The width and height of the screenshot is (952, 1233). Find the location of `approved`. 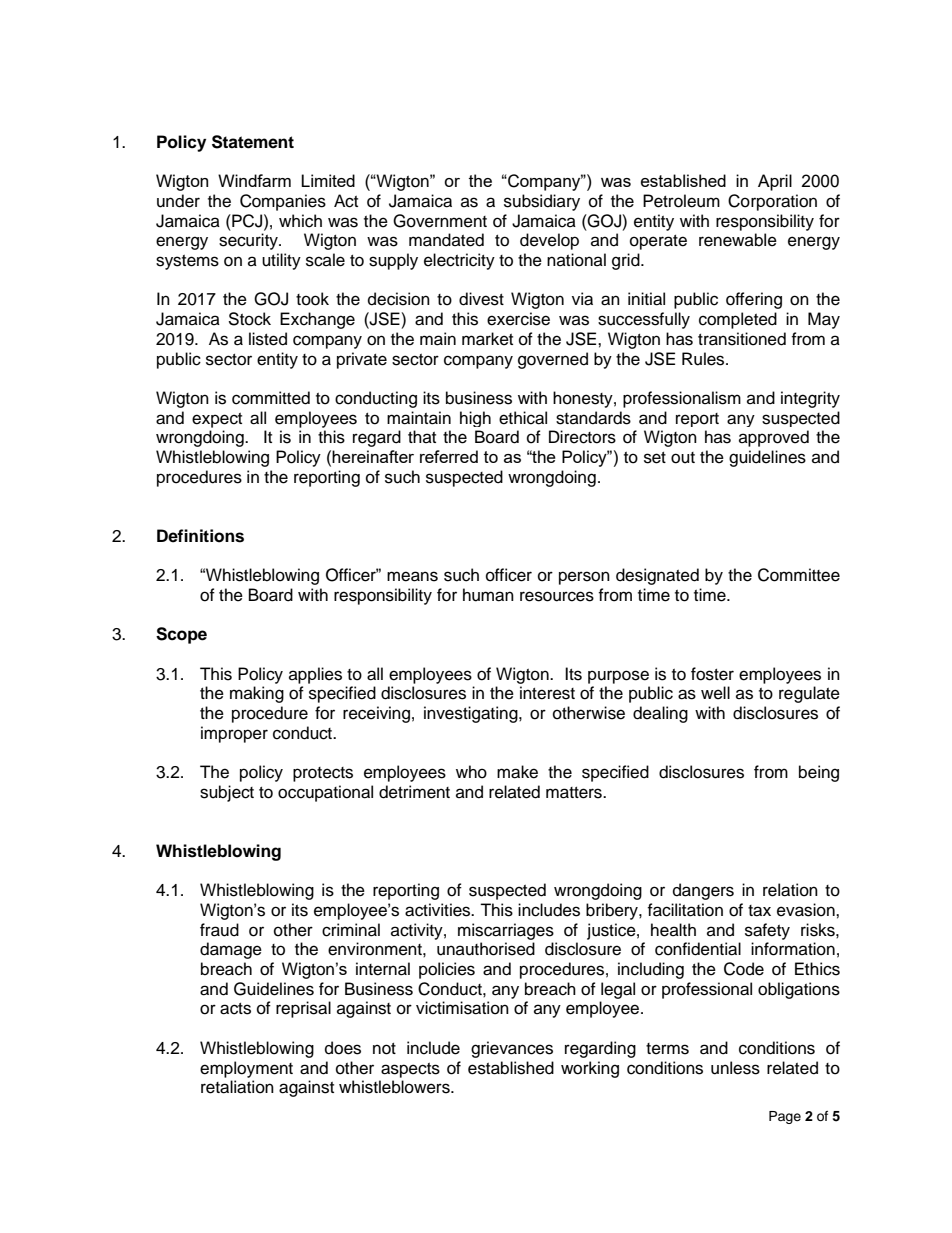

approved is located at coordinates (774, 438).
